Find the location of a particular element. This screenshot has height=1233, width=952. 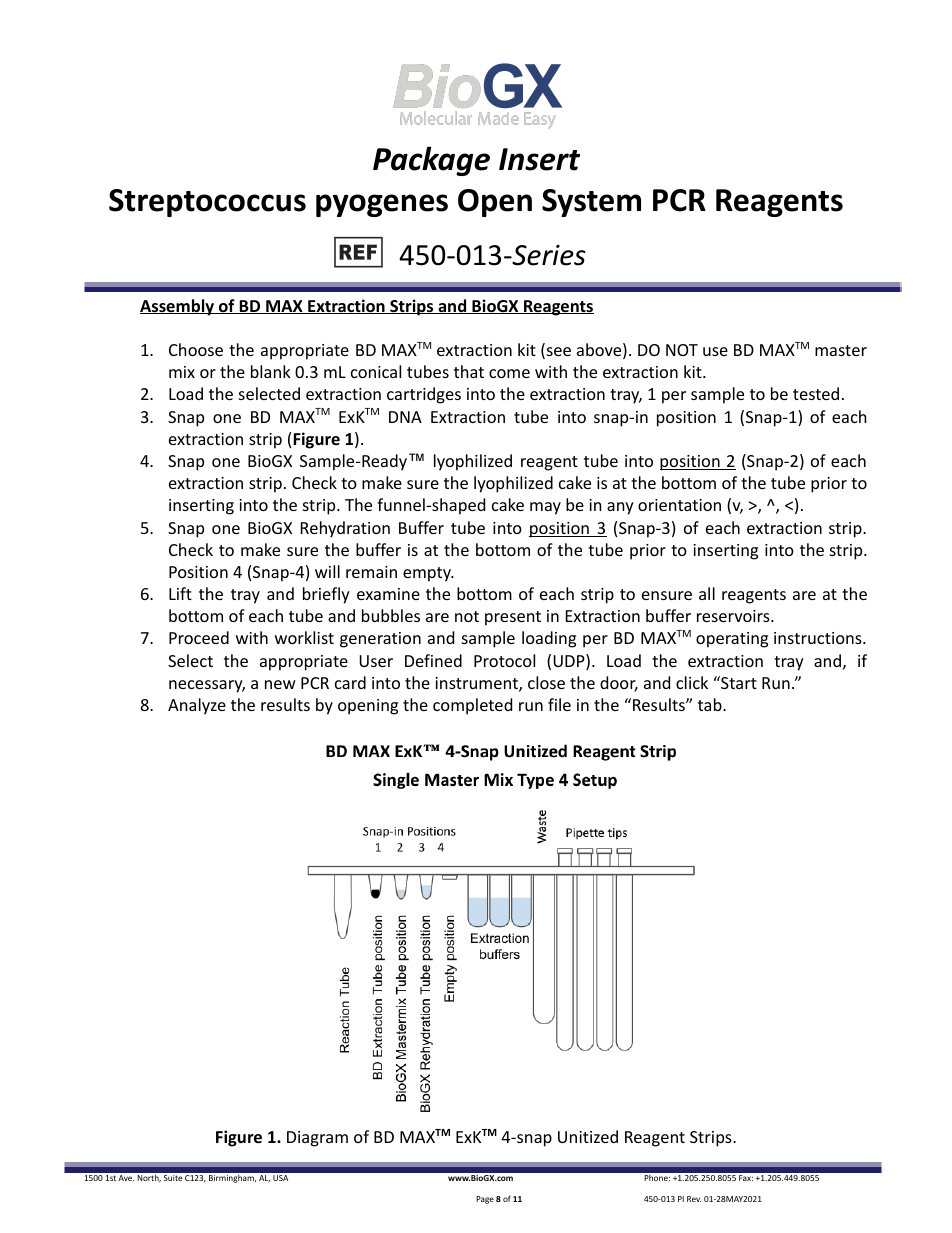

new is located at coordinates (280, 684).
